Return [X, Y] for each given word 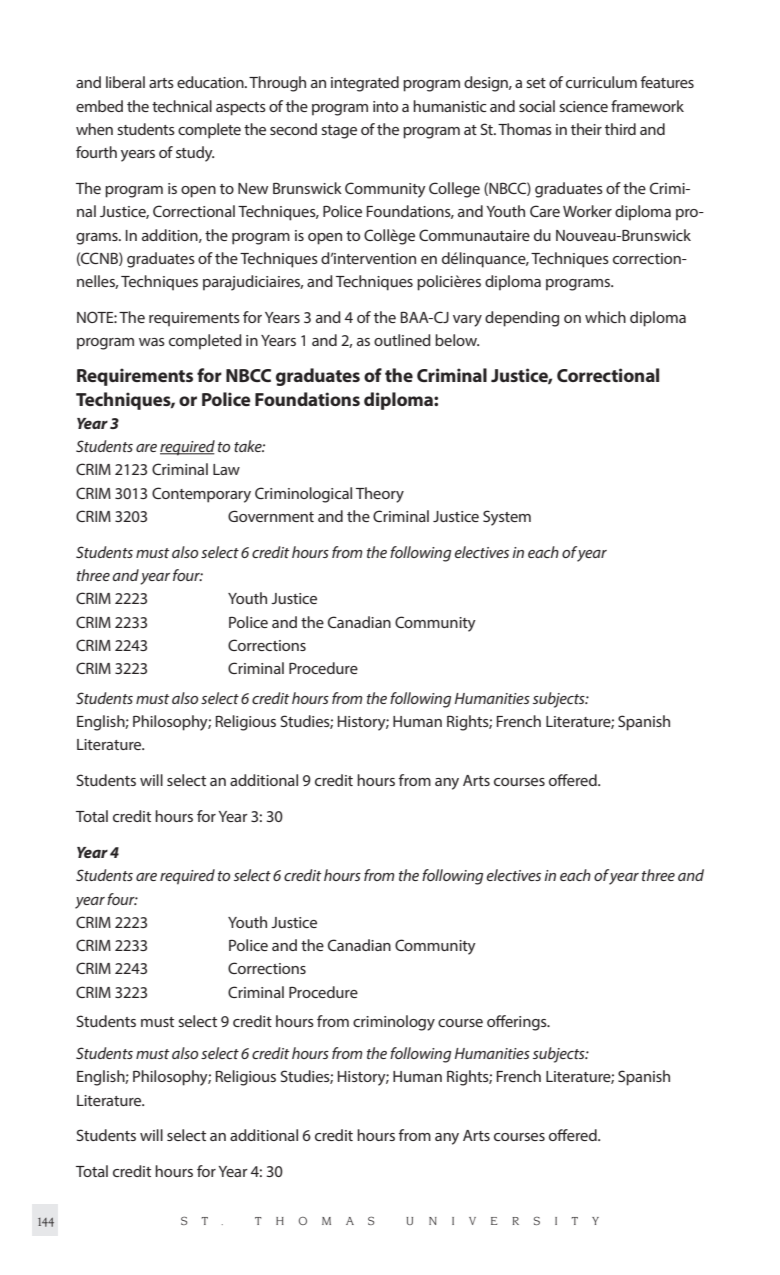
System [507, 518]
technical [182, 106]
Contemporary [201, 495]
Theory [380, 495]
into [385, 106]
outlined [402, 340]
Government [271, 516]
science [583, 106]
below [457, 340]
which [605, 317]
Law [226, 469]
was [152, 342]
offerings [518, 1023]
